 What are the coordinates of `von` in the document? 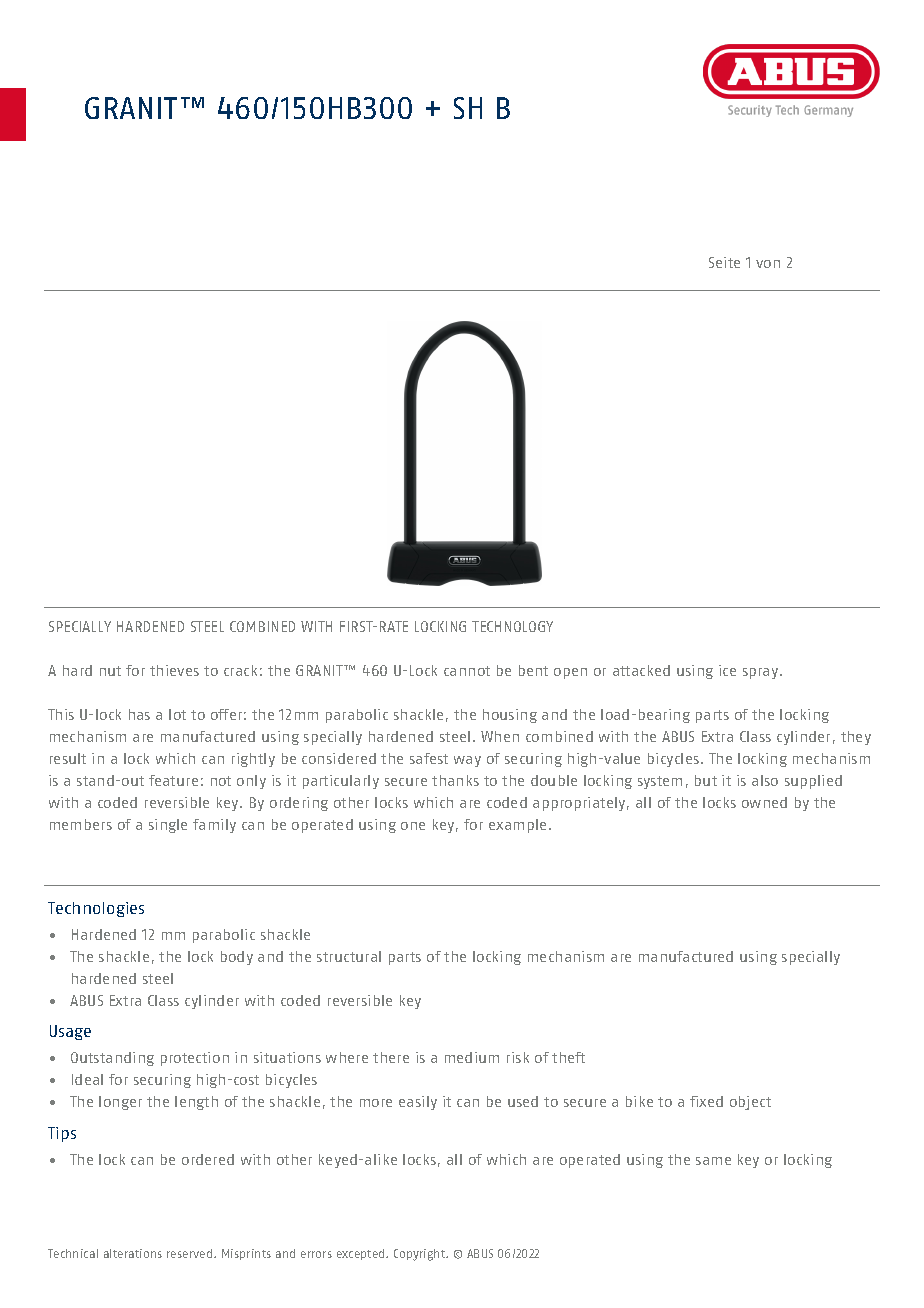 It's located at (768, 264).
